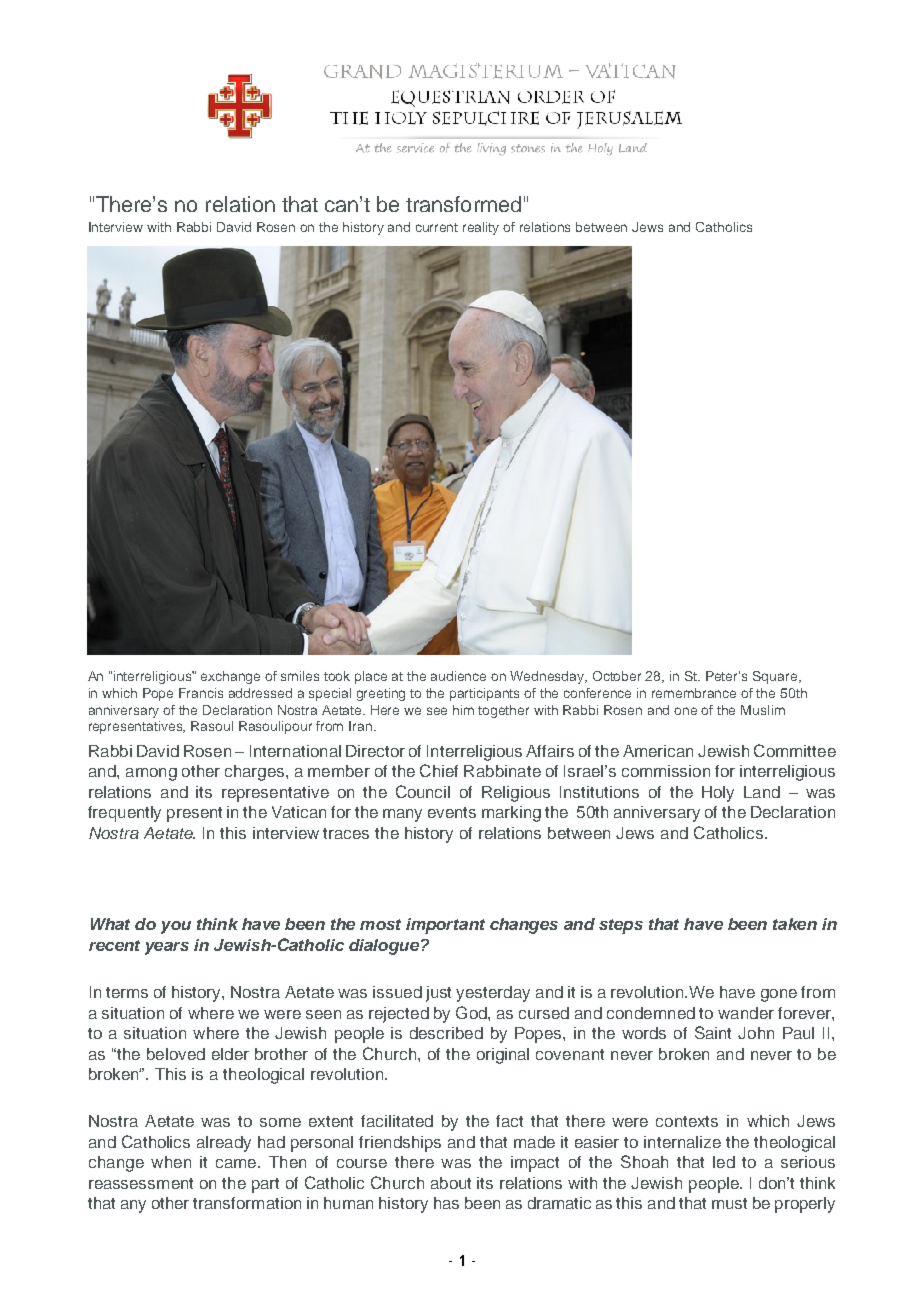 The height and width of the screenshot is (1308, 924). Describe the element at coordinates (481, 228) in the screenshot. I see `reality` at that location.
